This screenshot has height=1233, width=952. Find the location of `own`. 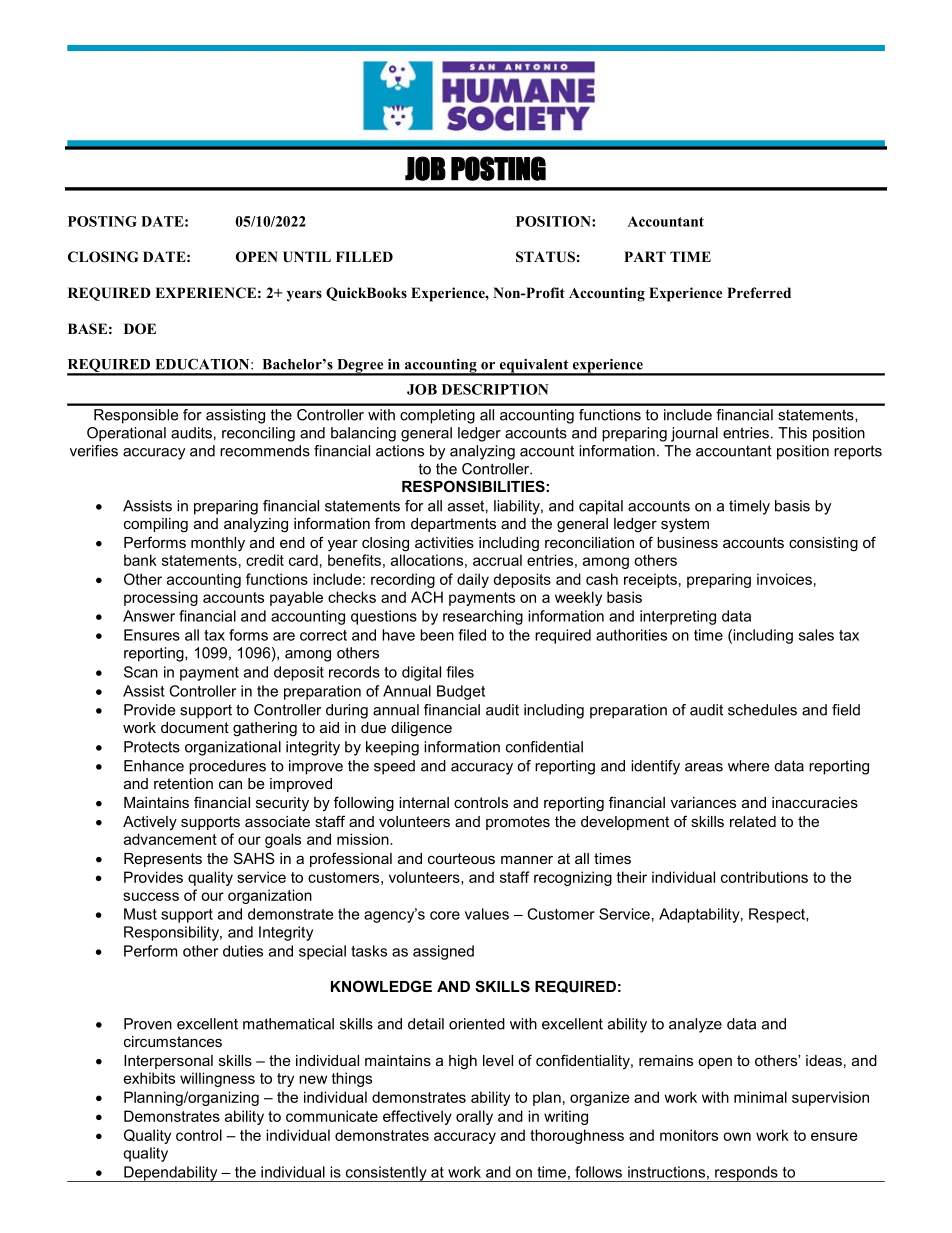

own is located at coordinates (737, 1136).
